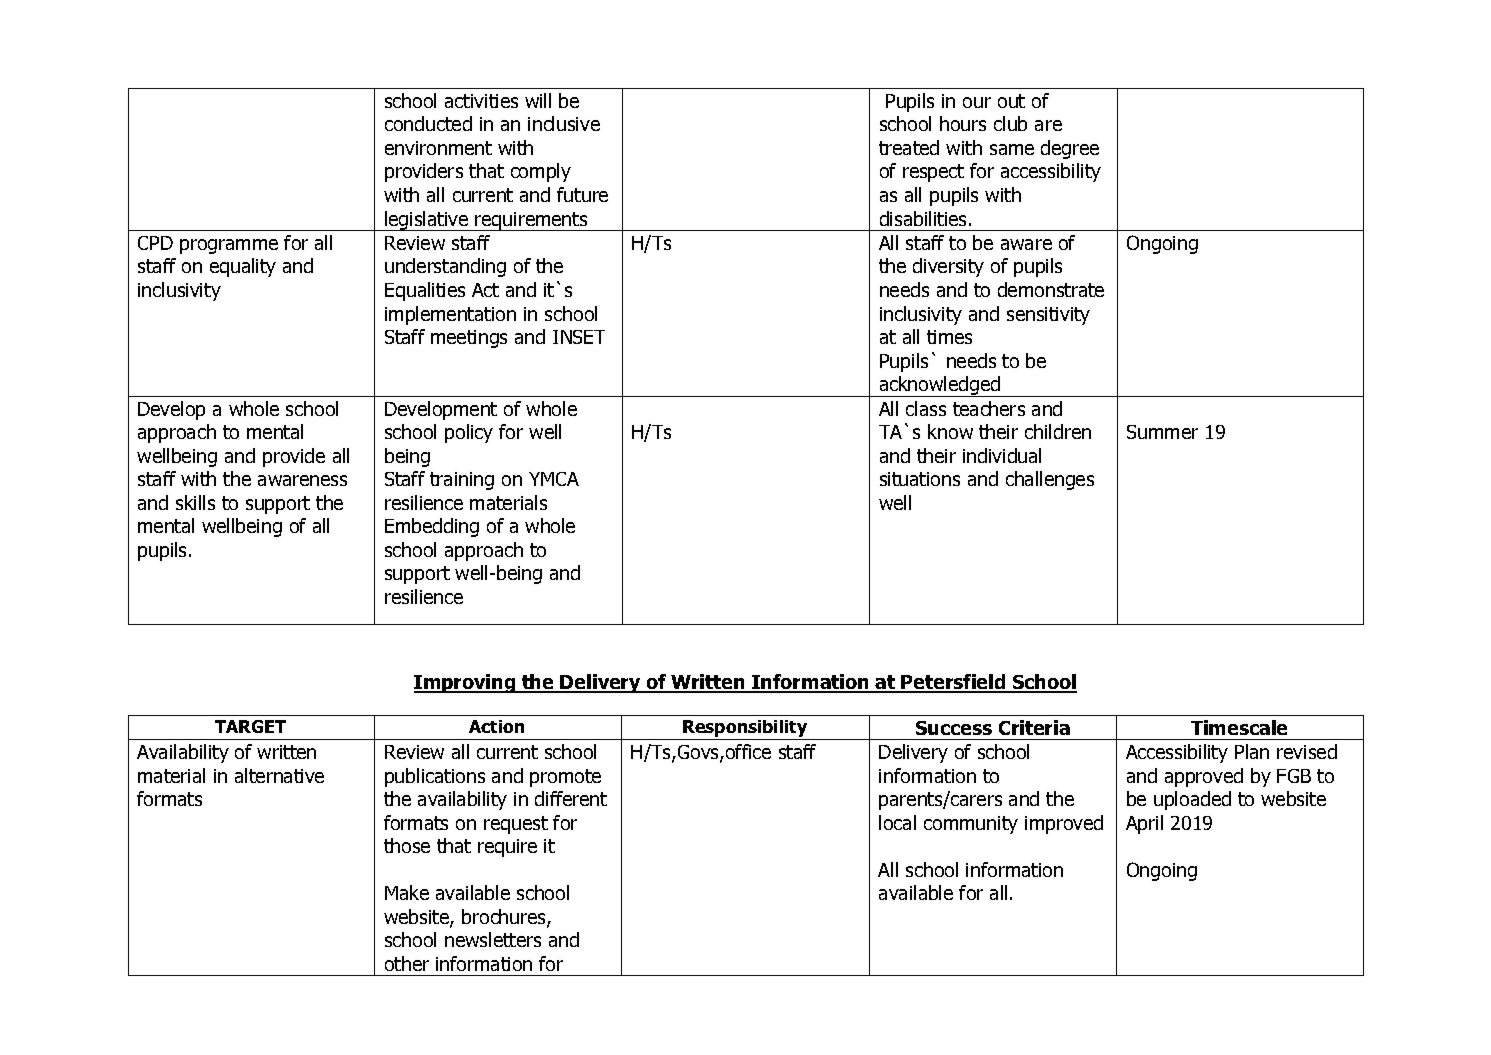  I want to click on inclusive, so click(564, 123).
